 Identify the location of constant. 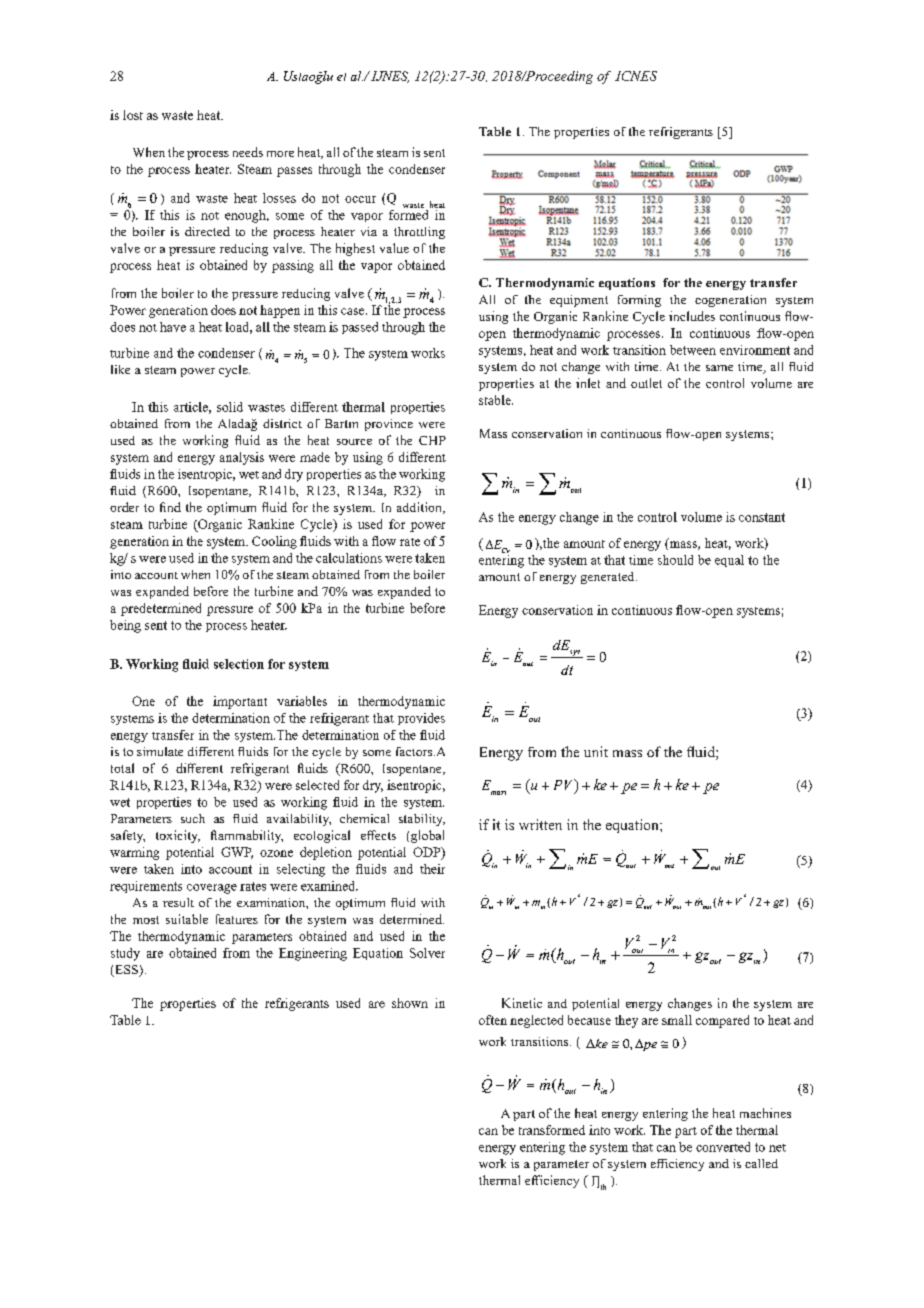
(762, 517).
